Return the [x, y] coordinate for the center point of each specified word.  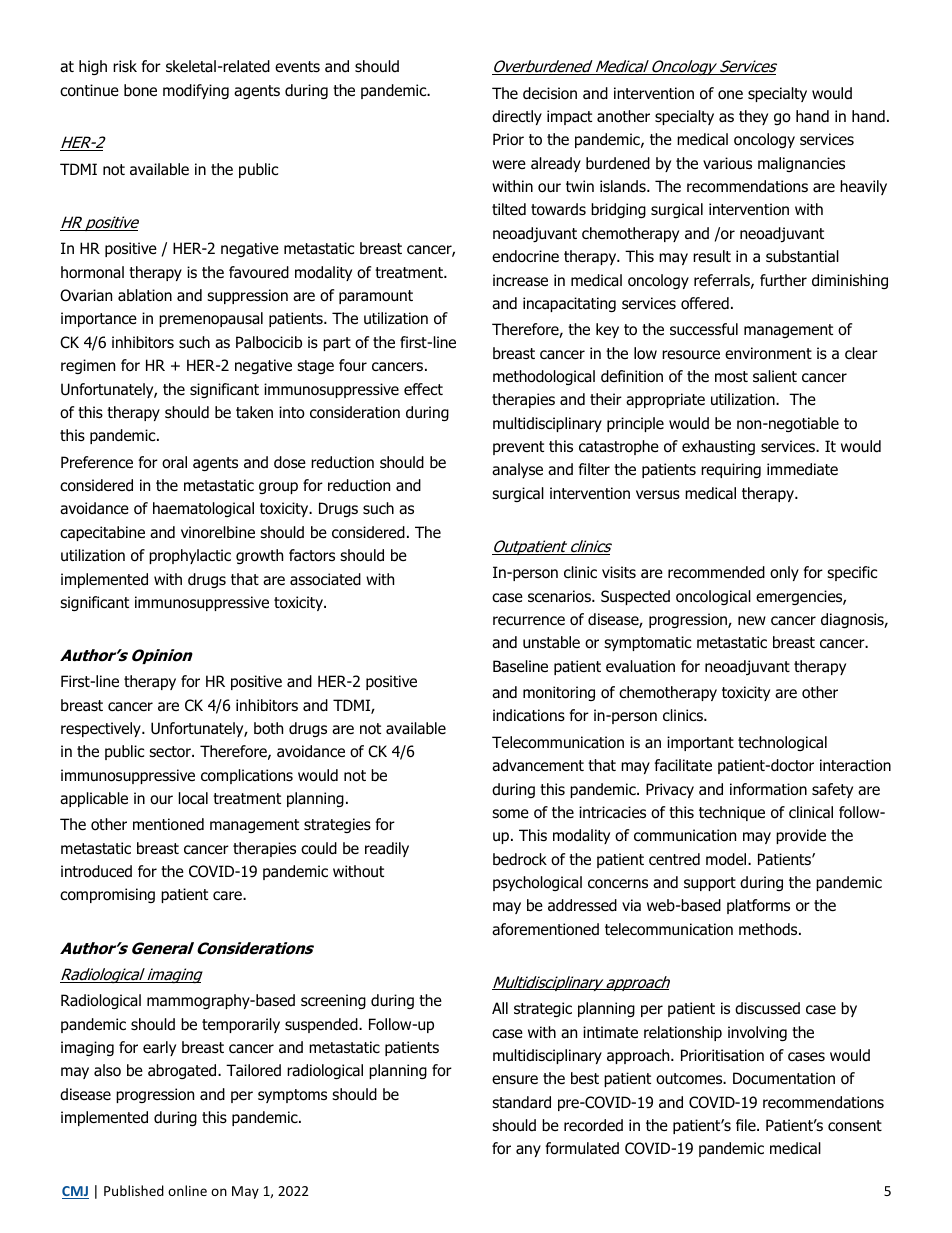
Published [134, 1190]
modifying [196, 91]
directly [517, 117]
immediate [802, 469]
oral [174, 462]
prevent [518, 448]
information [768, 789]
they [753, 117]
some [510, 814]
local [193, 798]
